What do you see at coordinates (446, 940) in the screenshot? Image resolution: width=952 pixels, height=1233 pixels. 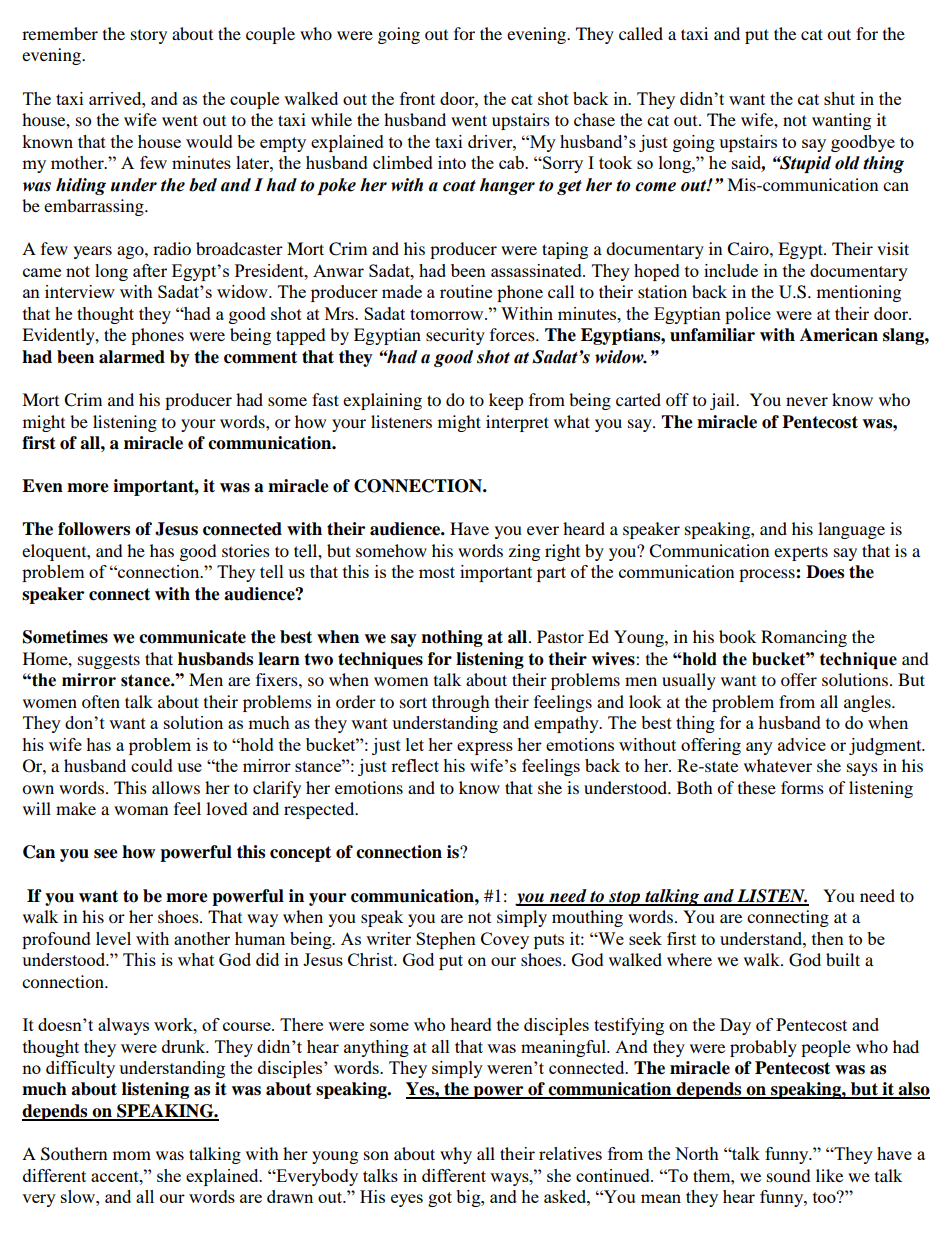 I see `Stephen` at bounding box center [446, 940].
